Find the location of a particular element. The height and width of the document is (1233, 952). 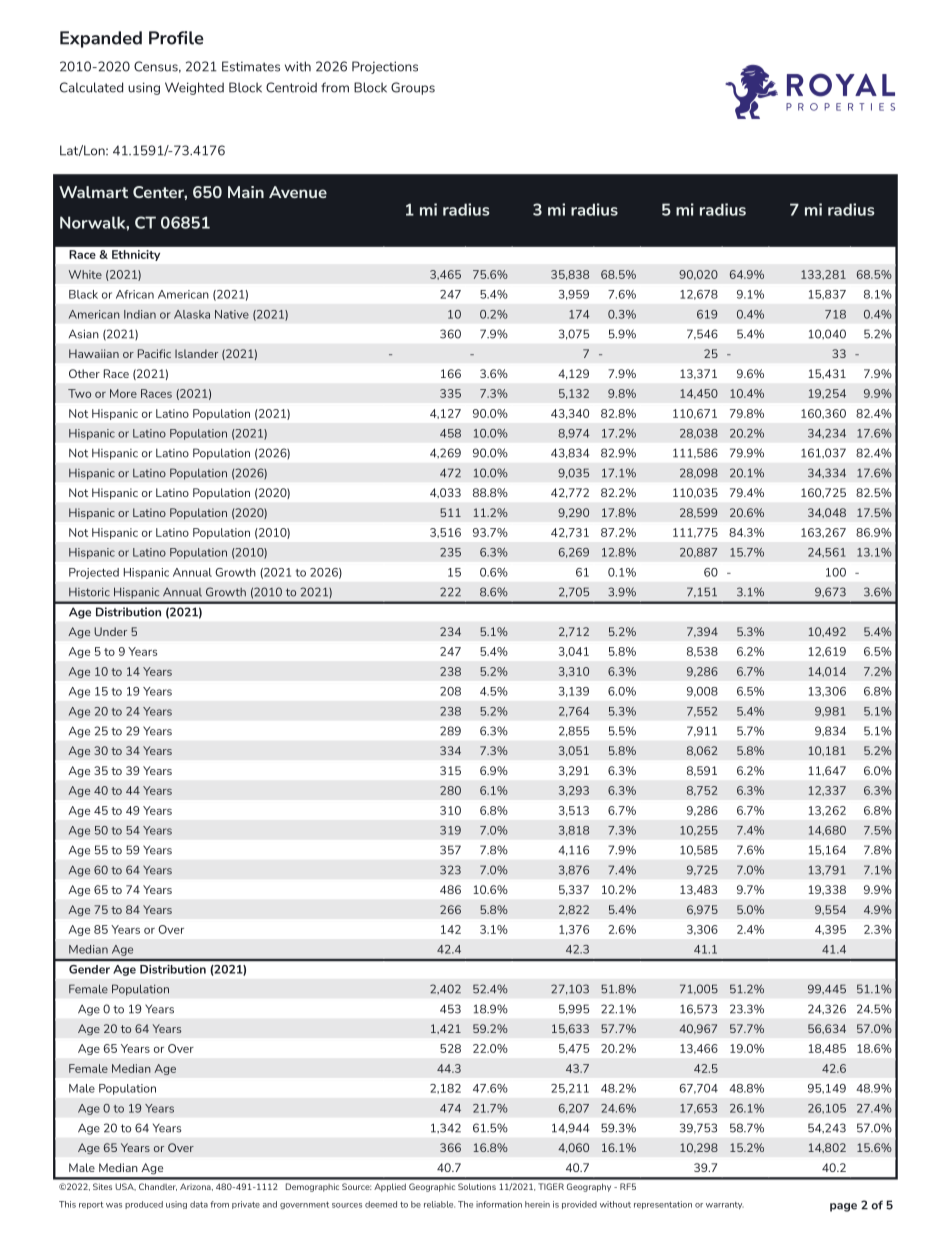

Islander is located at coordinates (196, 353).
